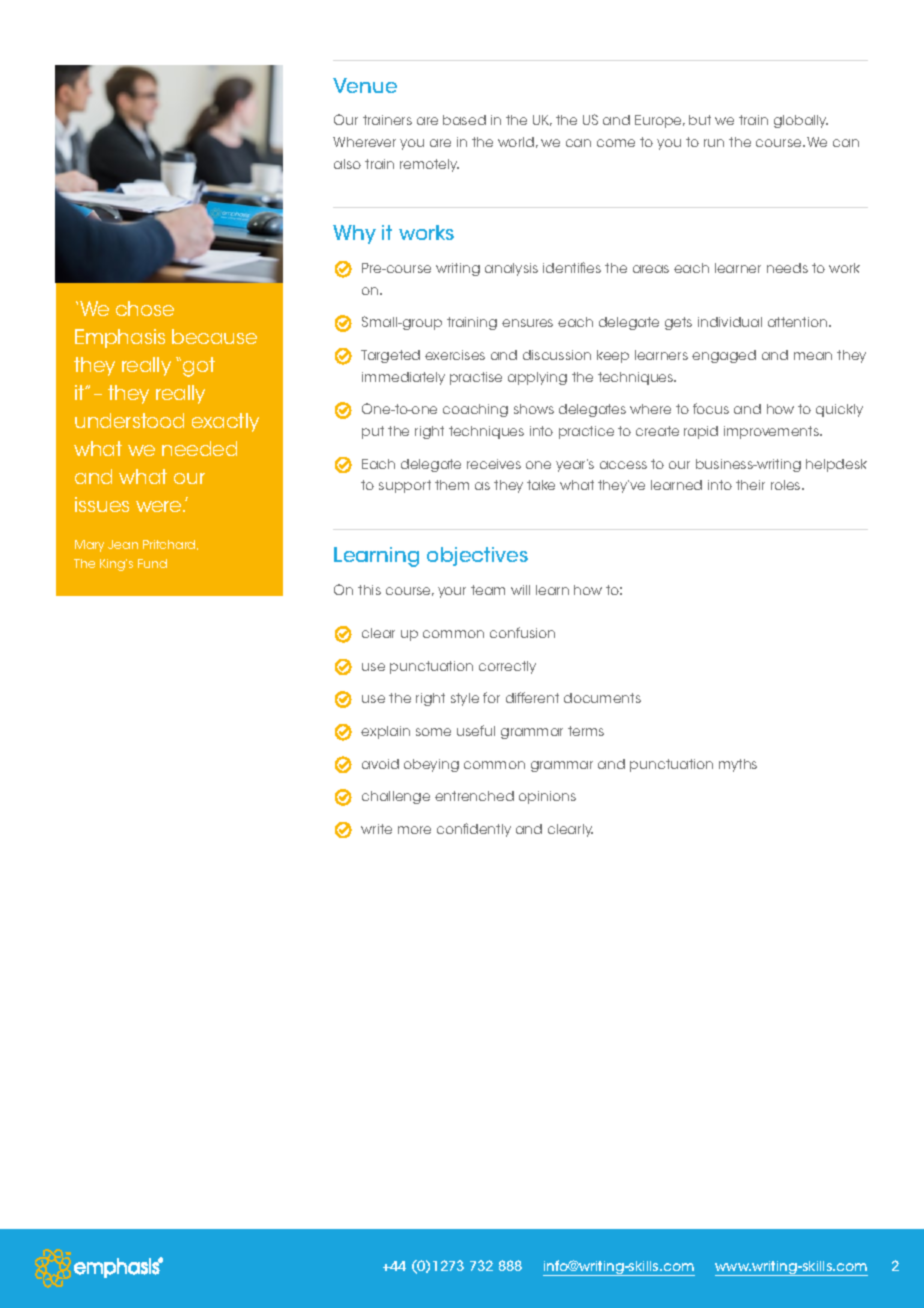 The image size is (924, 1308). What do you see at coordinates (376, 829) in the image?
I see `write` at bounding box center [376, 829].
